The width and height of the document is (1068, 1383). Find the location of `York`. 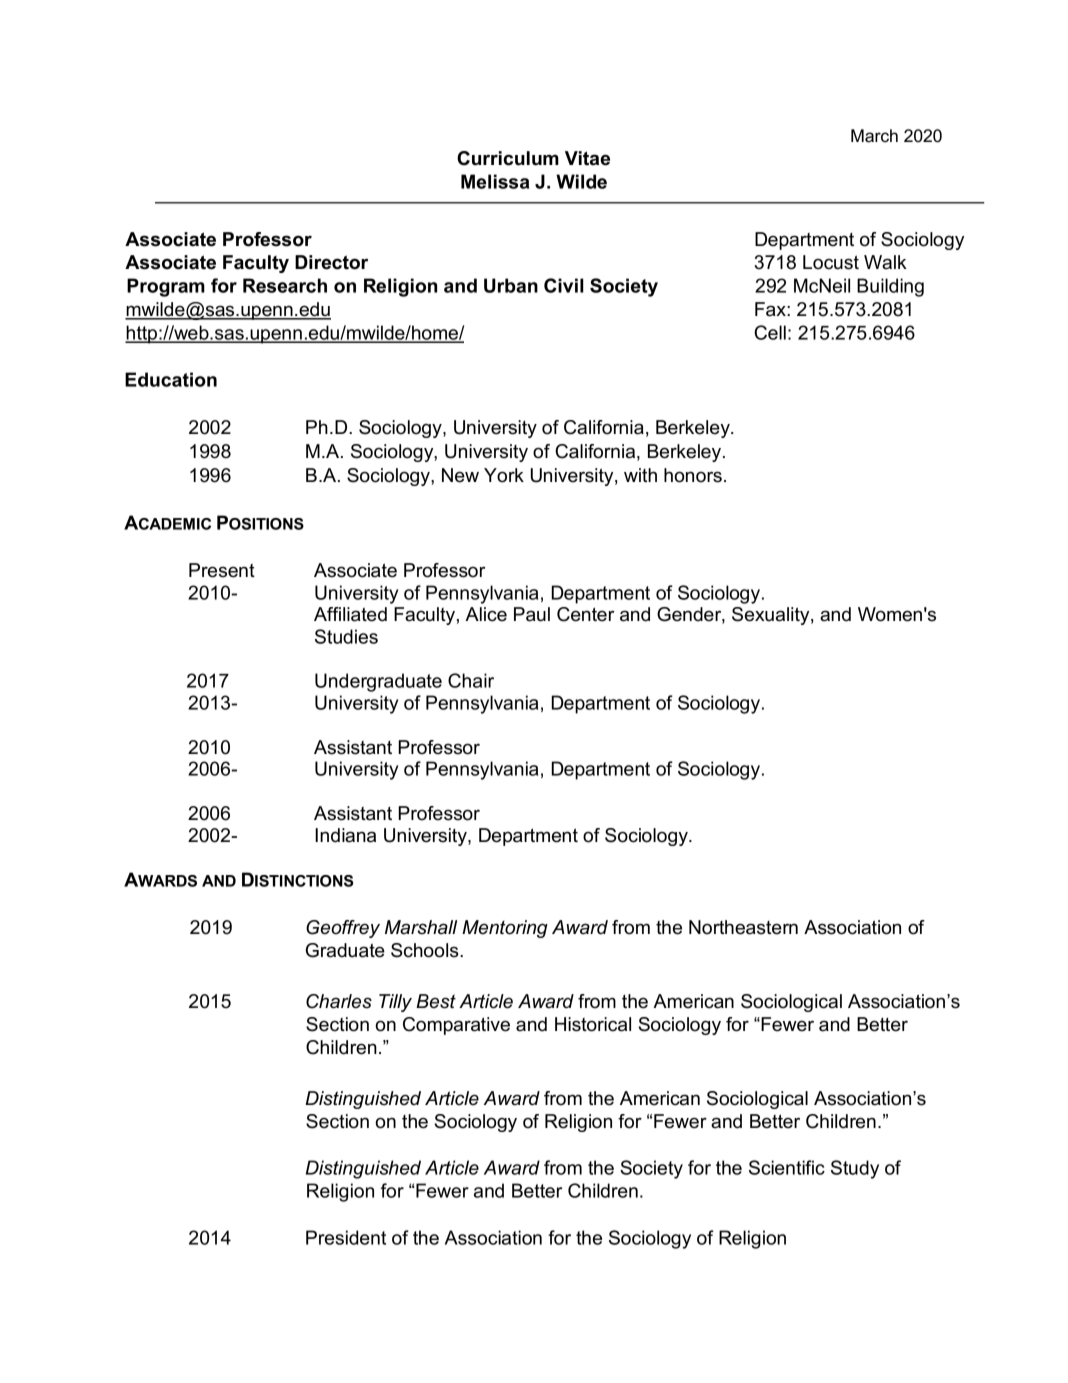

York is located at coordinates (504, 475).
